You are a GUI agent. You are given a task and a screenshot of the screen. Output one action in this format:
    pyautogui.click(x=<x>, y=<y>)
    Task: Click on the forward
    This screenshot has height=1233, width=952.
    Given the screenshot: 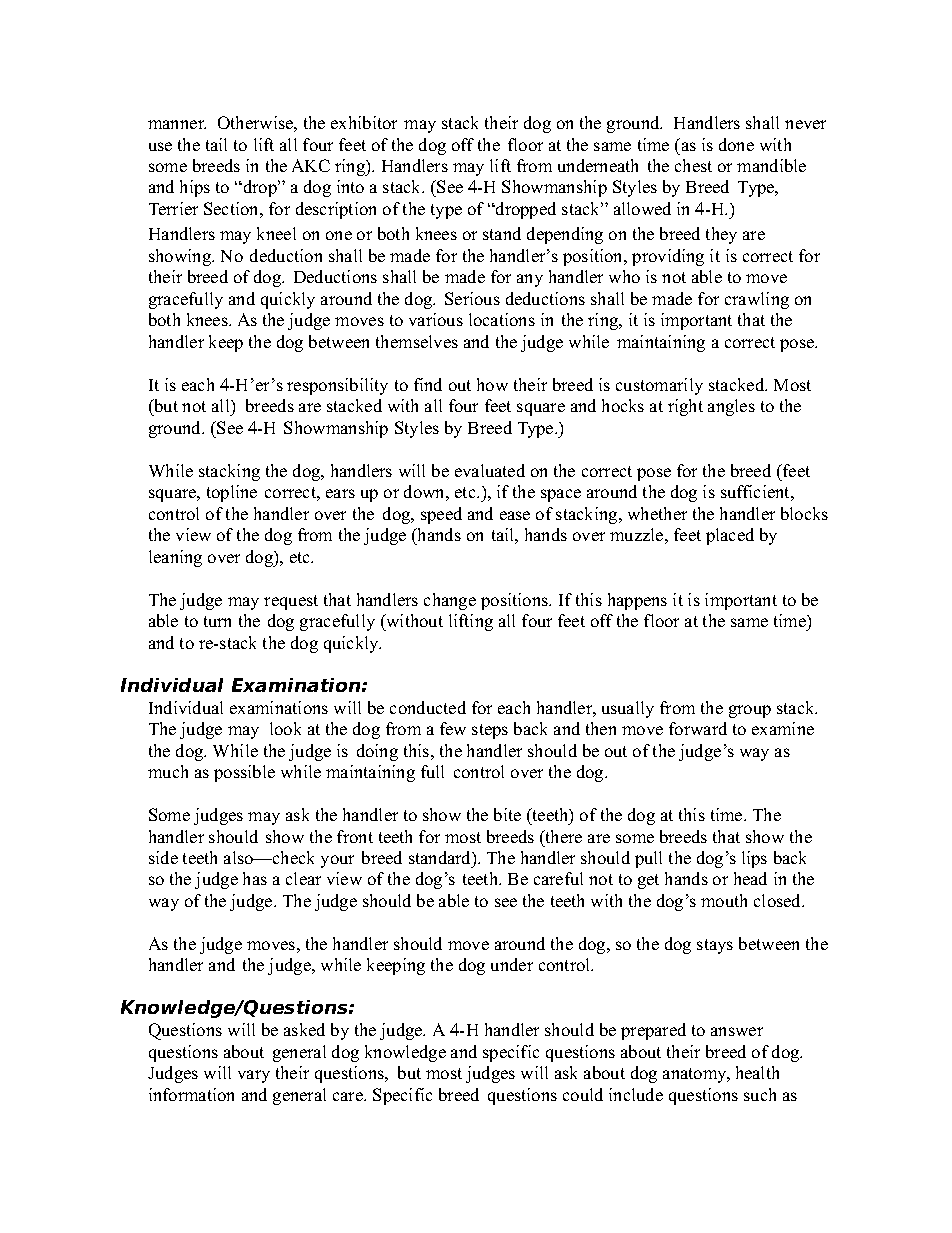 What is the action you would take?
    pyautogui.click(x=698, y=728)
